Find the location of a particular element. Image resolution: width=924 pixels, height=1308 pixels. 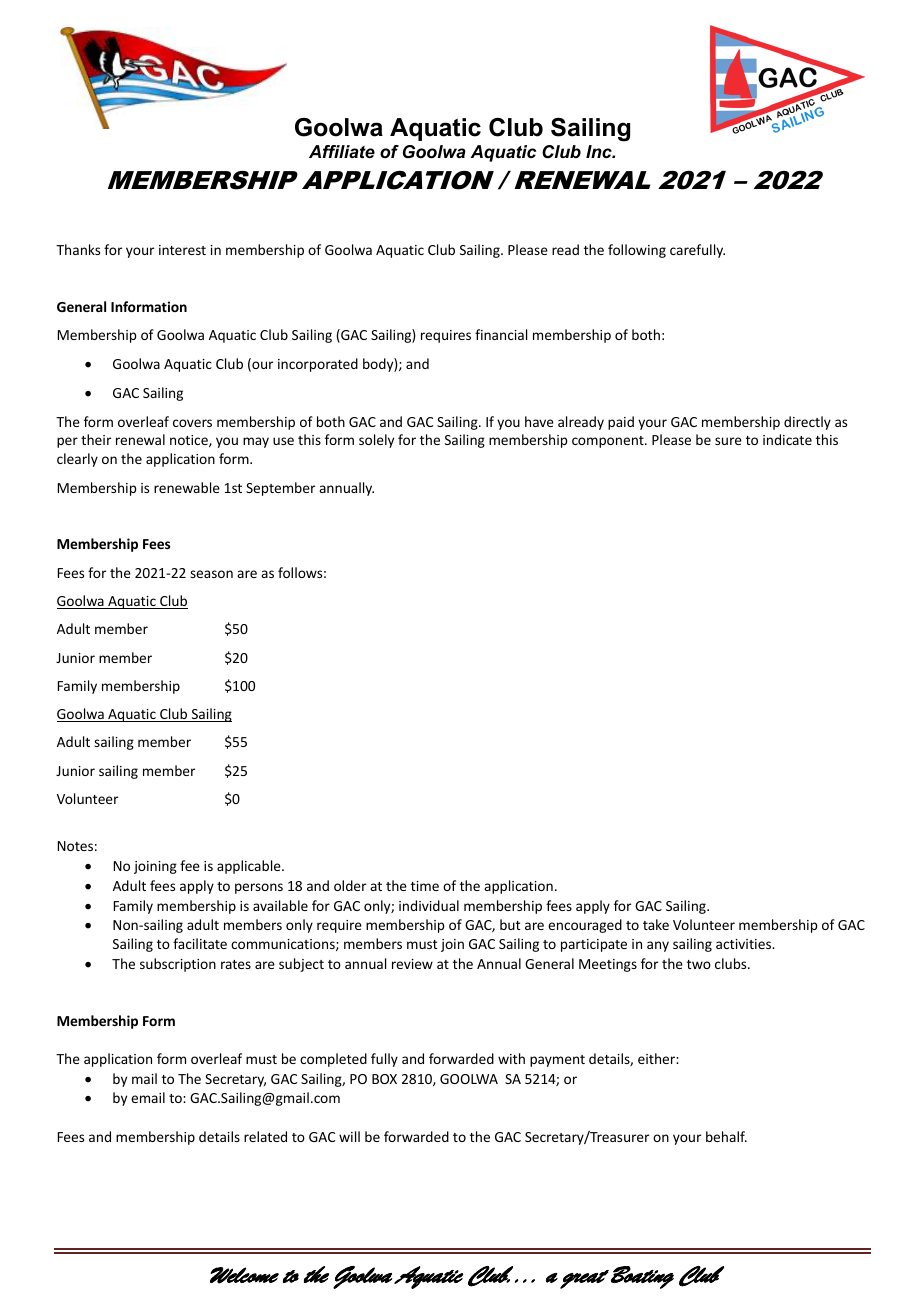

related is located at coordinates (265, 1136).
